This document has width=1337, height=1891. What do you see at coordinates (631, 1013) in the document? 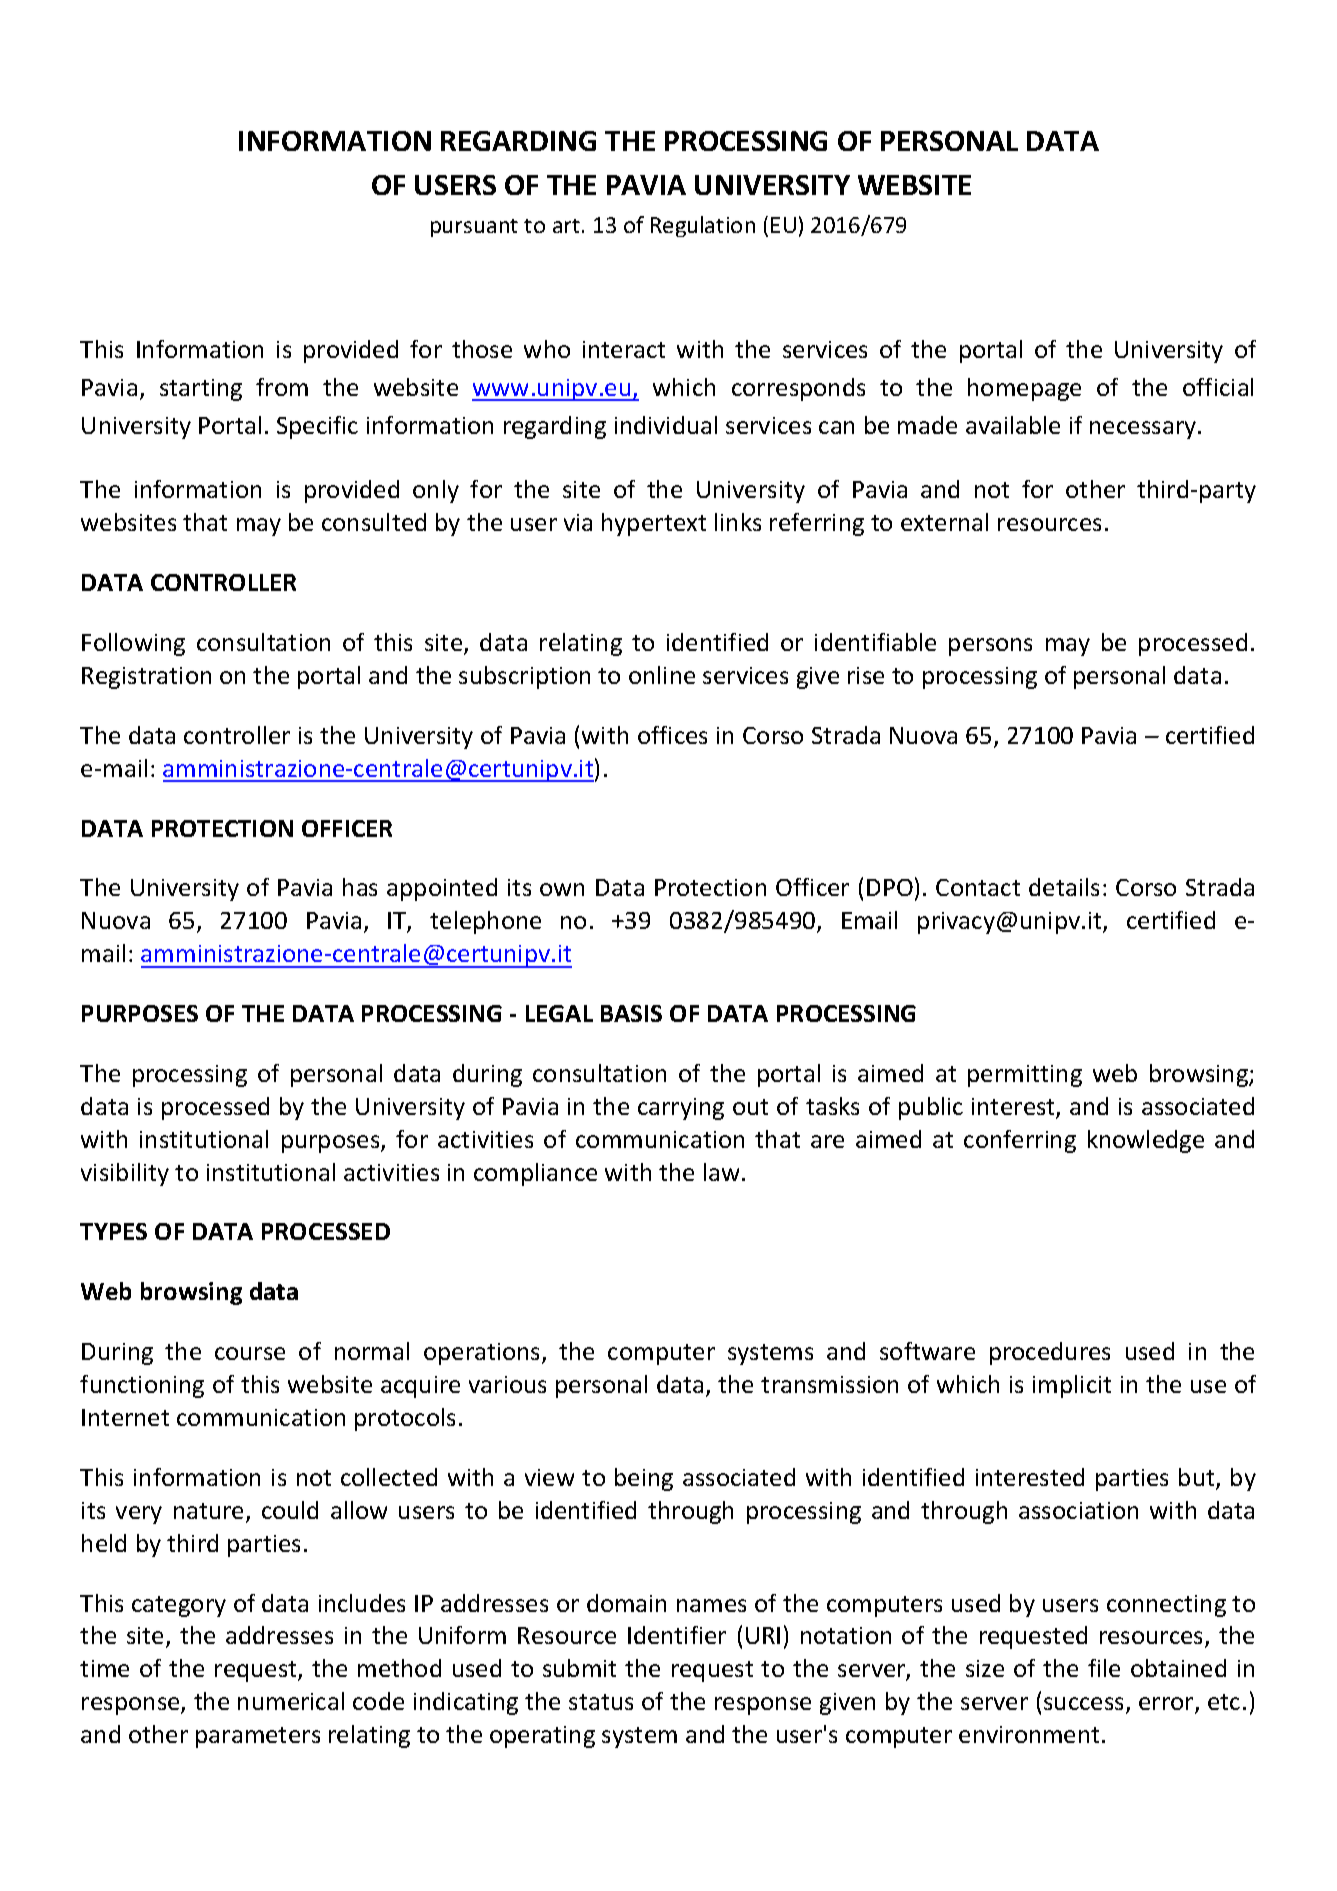
I see `BASIS` at bounding box center [631, 1013].
